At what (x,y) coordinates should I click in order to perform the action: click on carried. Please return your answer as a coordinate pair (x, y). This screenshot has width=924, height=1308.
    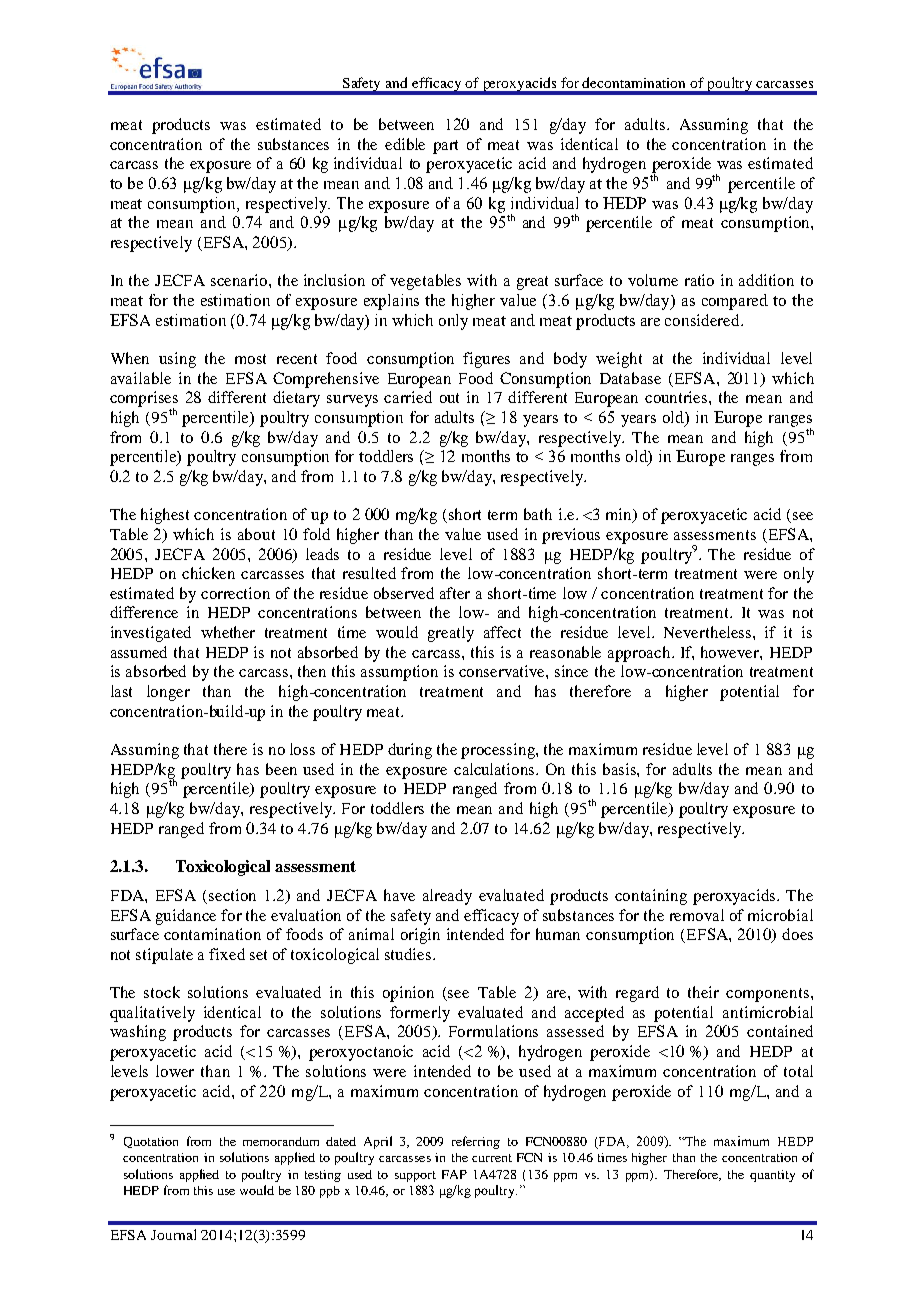
    Looking at the image, I should click on (408, 397).
